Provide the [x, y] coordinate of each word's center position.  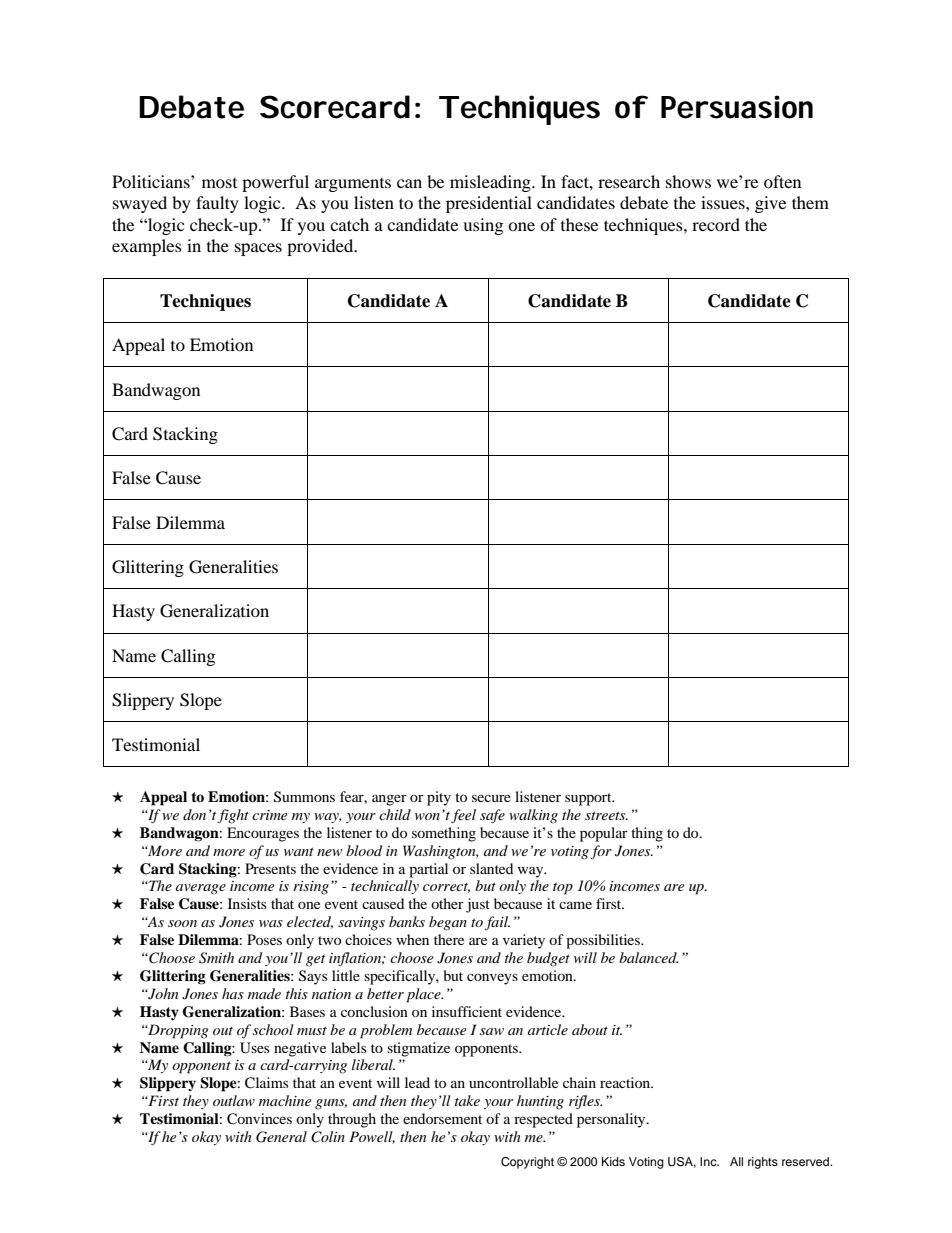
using [483, 226]
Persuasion [737, 107]
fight [233, 816]
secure [491, 798]
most [219, 183]
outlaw [234, 1100]
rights [763, 1163]
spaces [258, 249]
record [716, 224]
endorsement [442, 1118]
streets [606, 815]
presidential [489, 204]
